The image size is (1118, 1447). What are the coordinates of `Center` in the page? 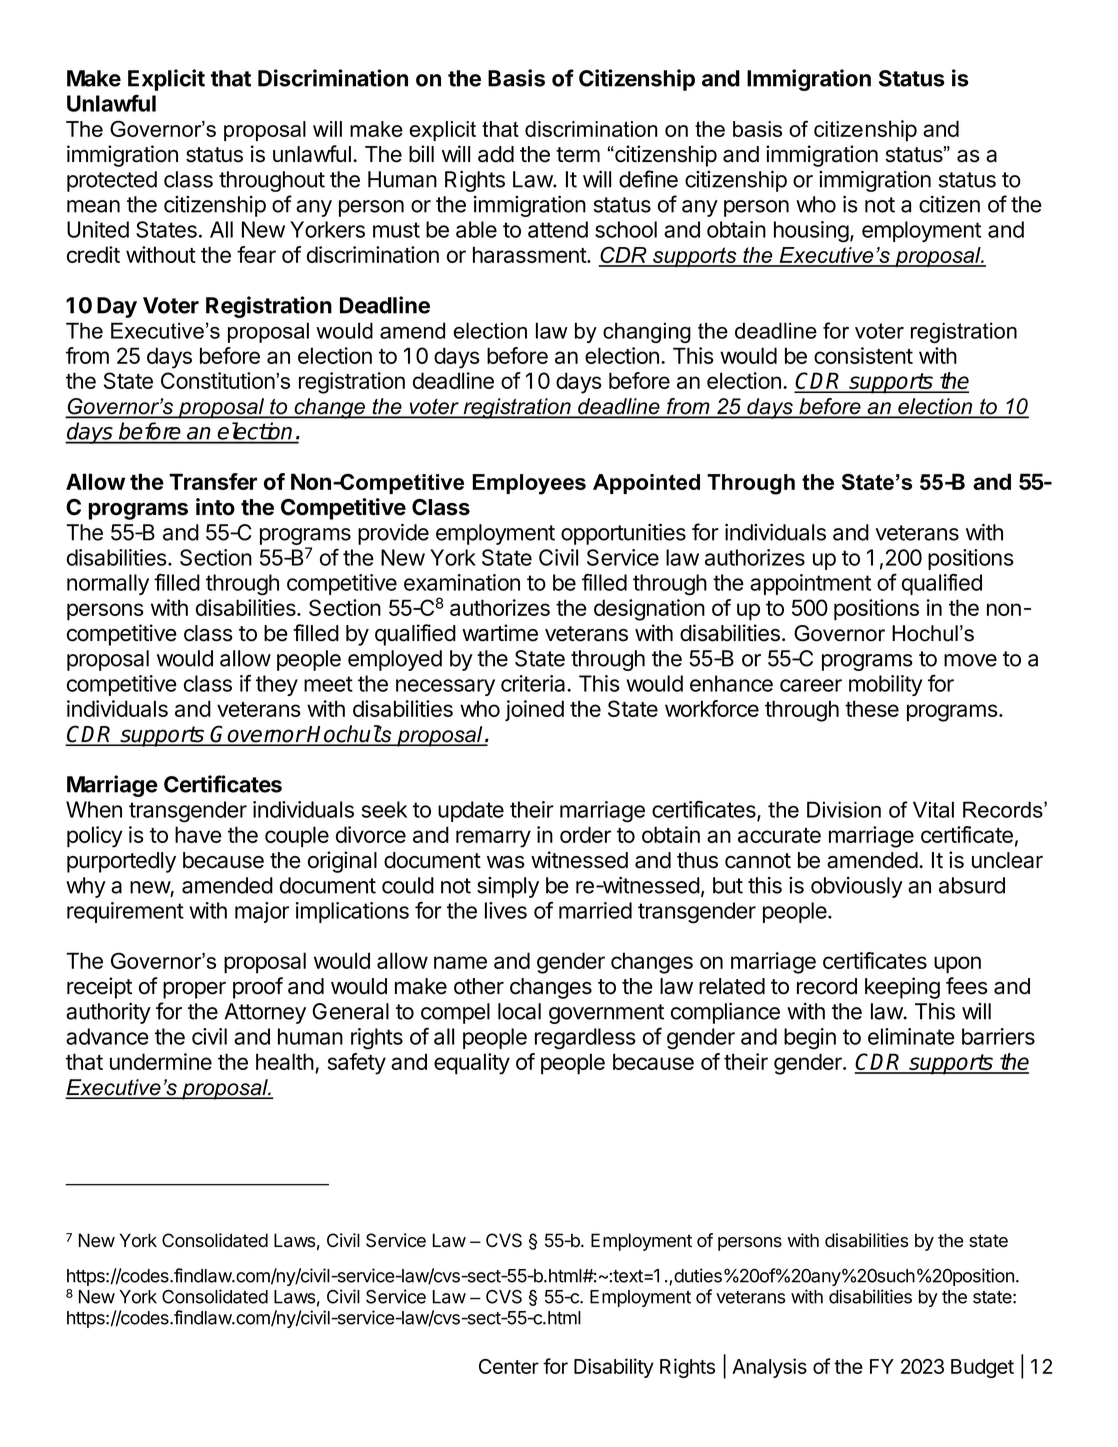 It's located at (509, 1366).
